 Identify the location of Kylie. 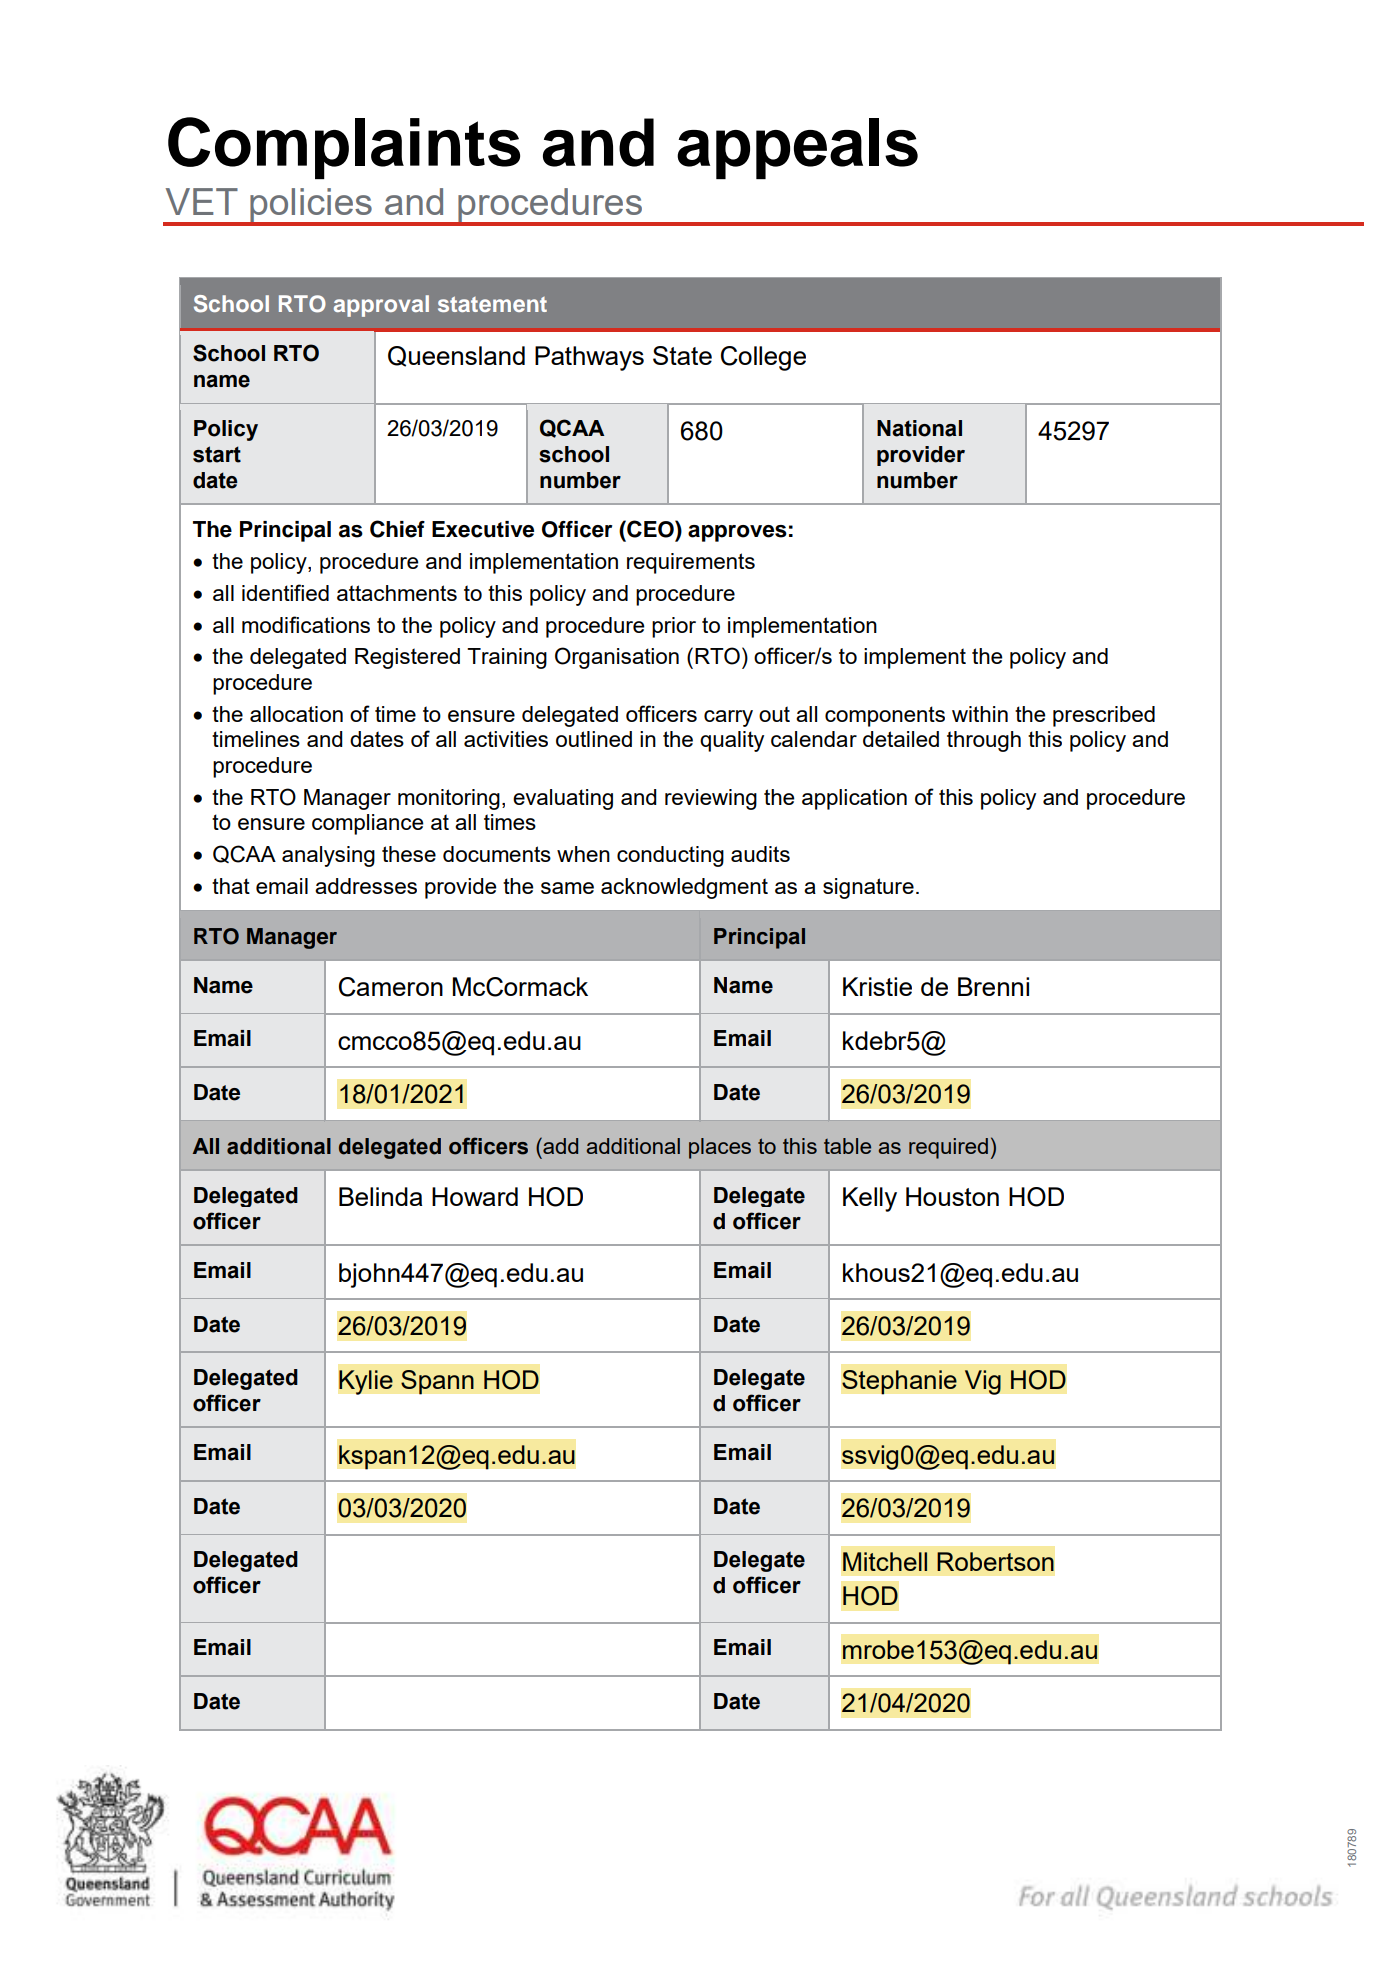
(366, 1382).
